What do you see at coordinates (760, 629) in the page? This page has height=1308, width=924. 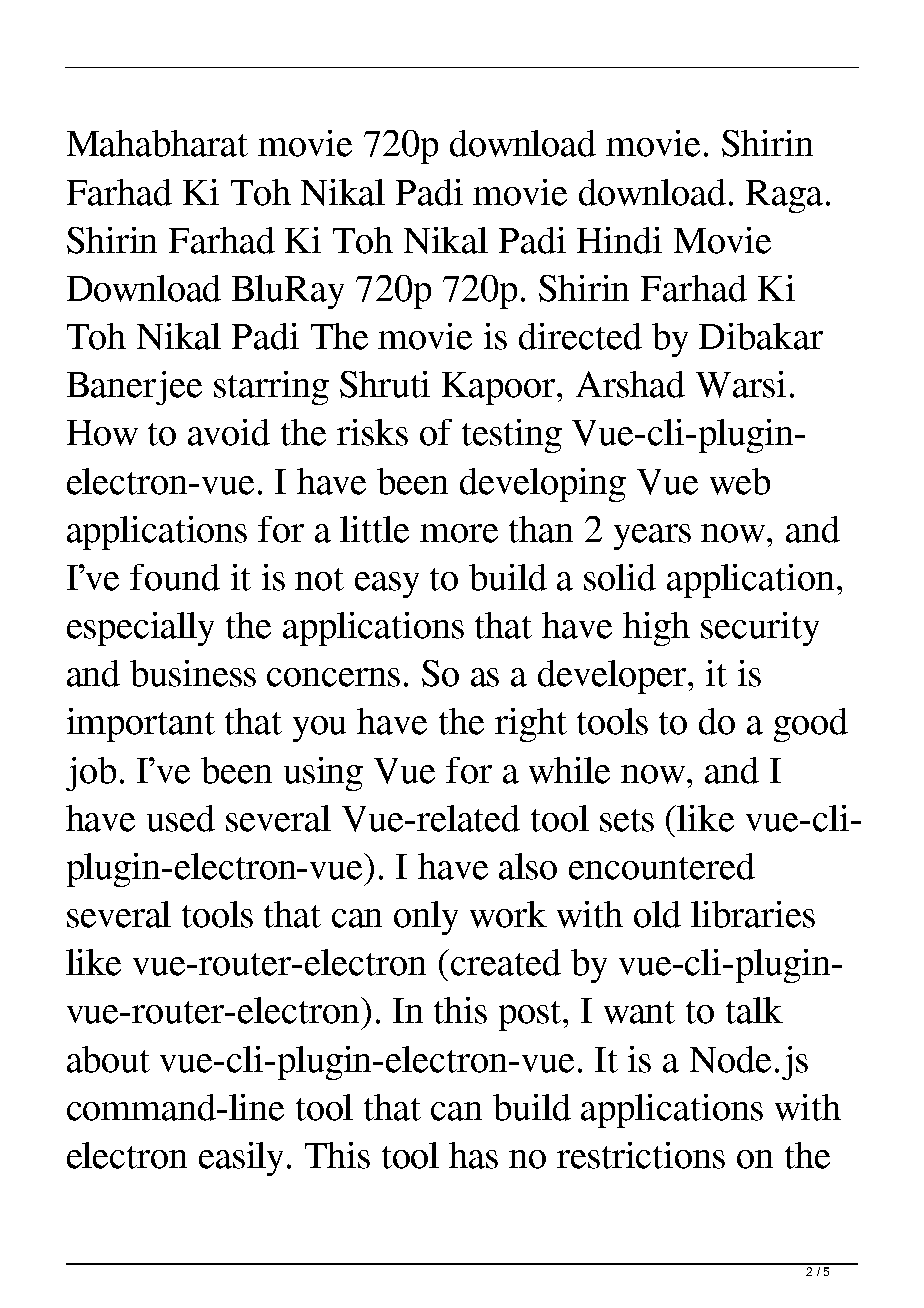 I see `security` at bounding box center [760, 629].
